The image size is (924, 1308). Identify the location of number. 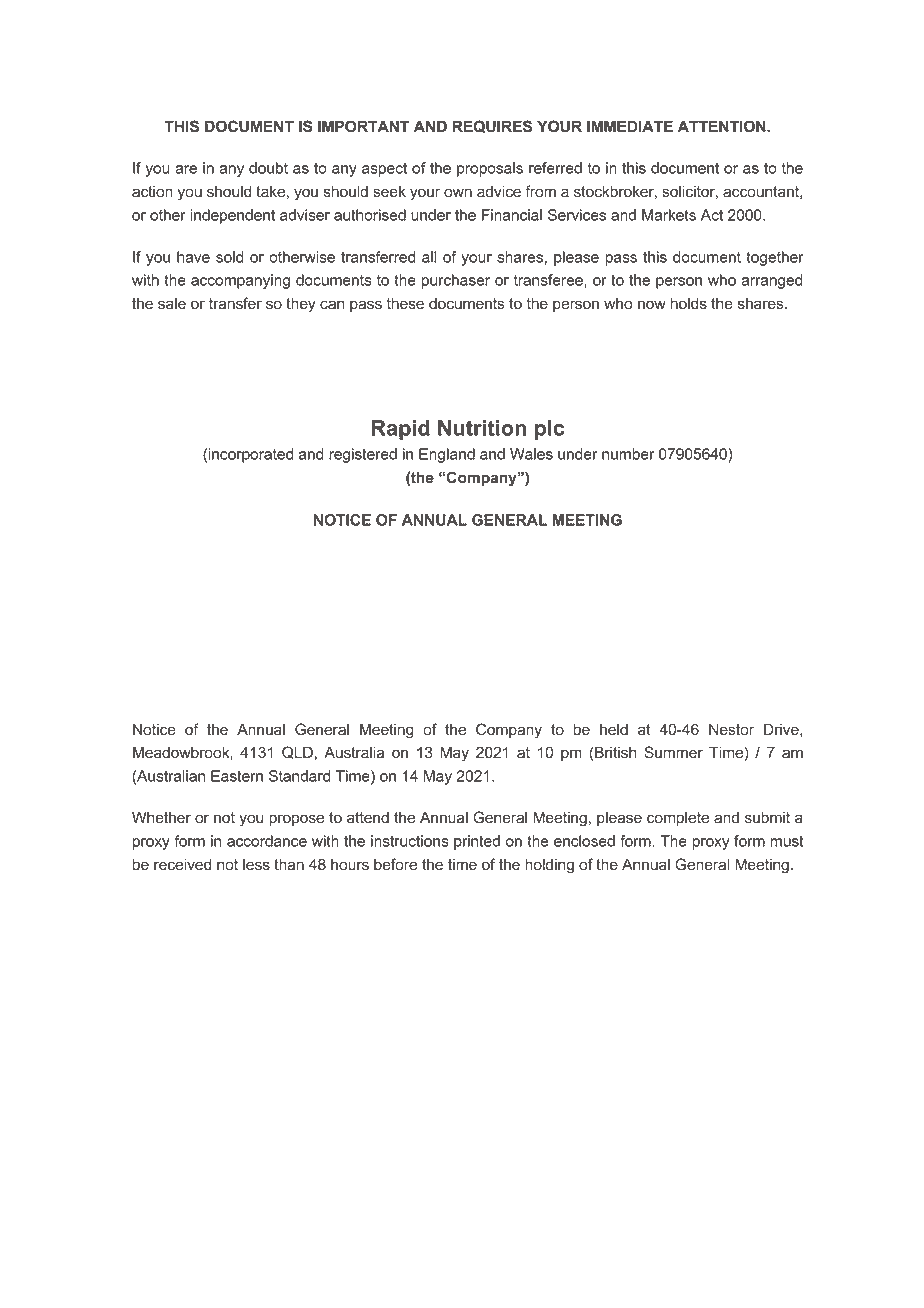
(628, 454).
